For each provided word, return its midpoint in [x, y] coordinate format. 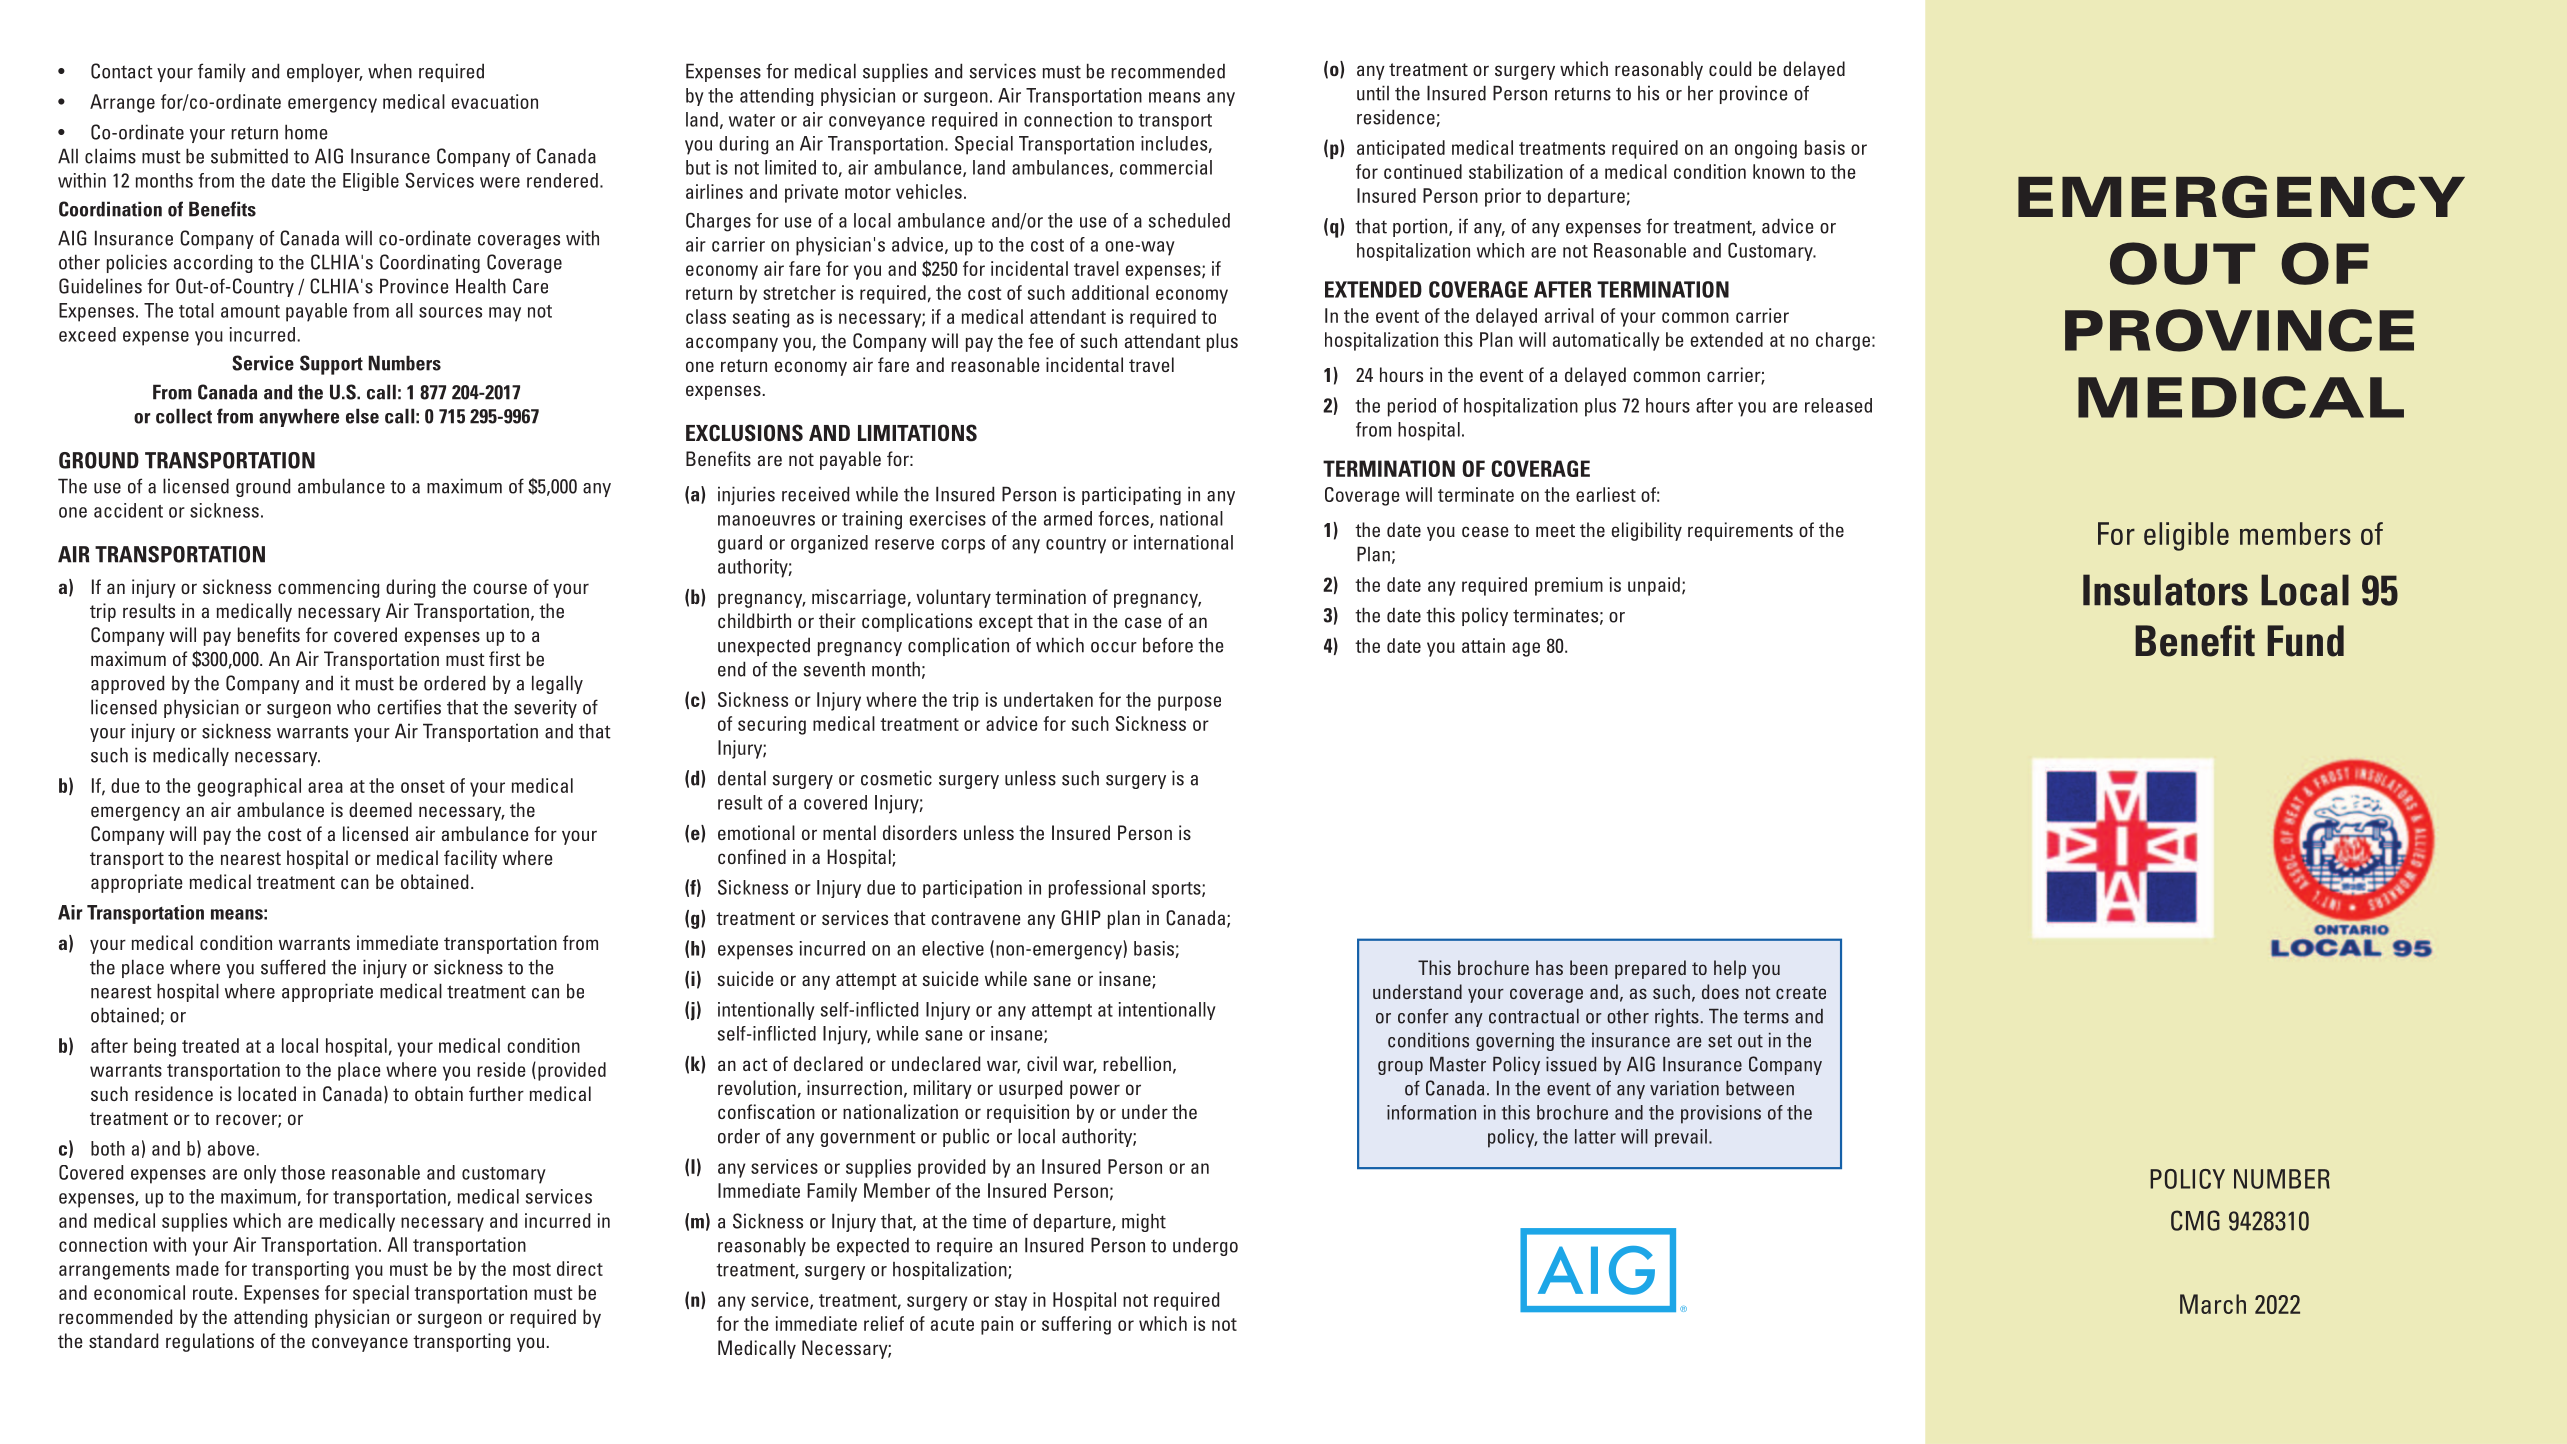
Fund [2305, 641]
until [1373, 93]
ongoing [1766, 149]
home [306, 132]
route [213, 1293]
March [2213, 1304]
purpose [1189, 703]
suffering [1076, 1325]
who [353, 707]
